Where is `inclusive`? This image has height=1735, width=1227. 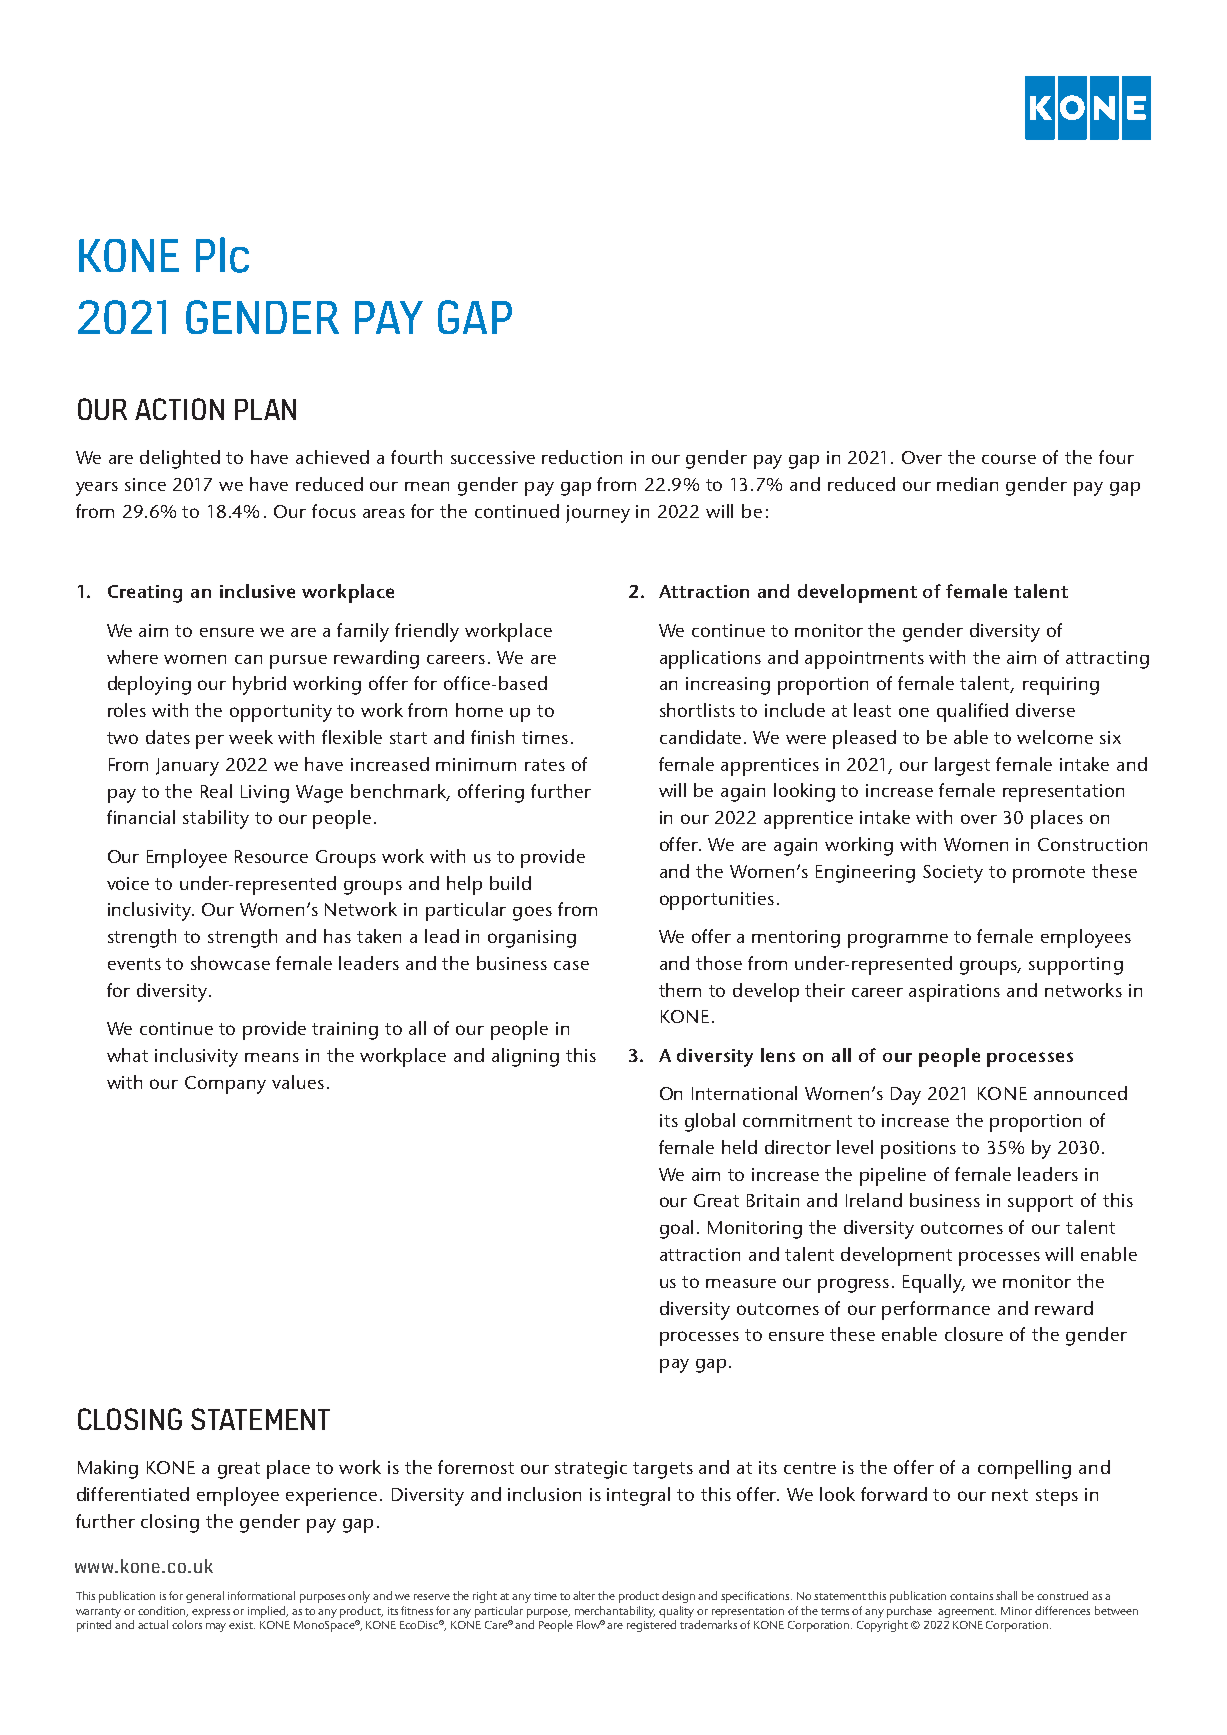
inclusive is located at coordinates (257, 591).
